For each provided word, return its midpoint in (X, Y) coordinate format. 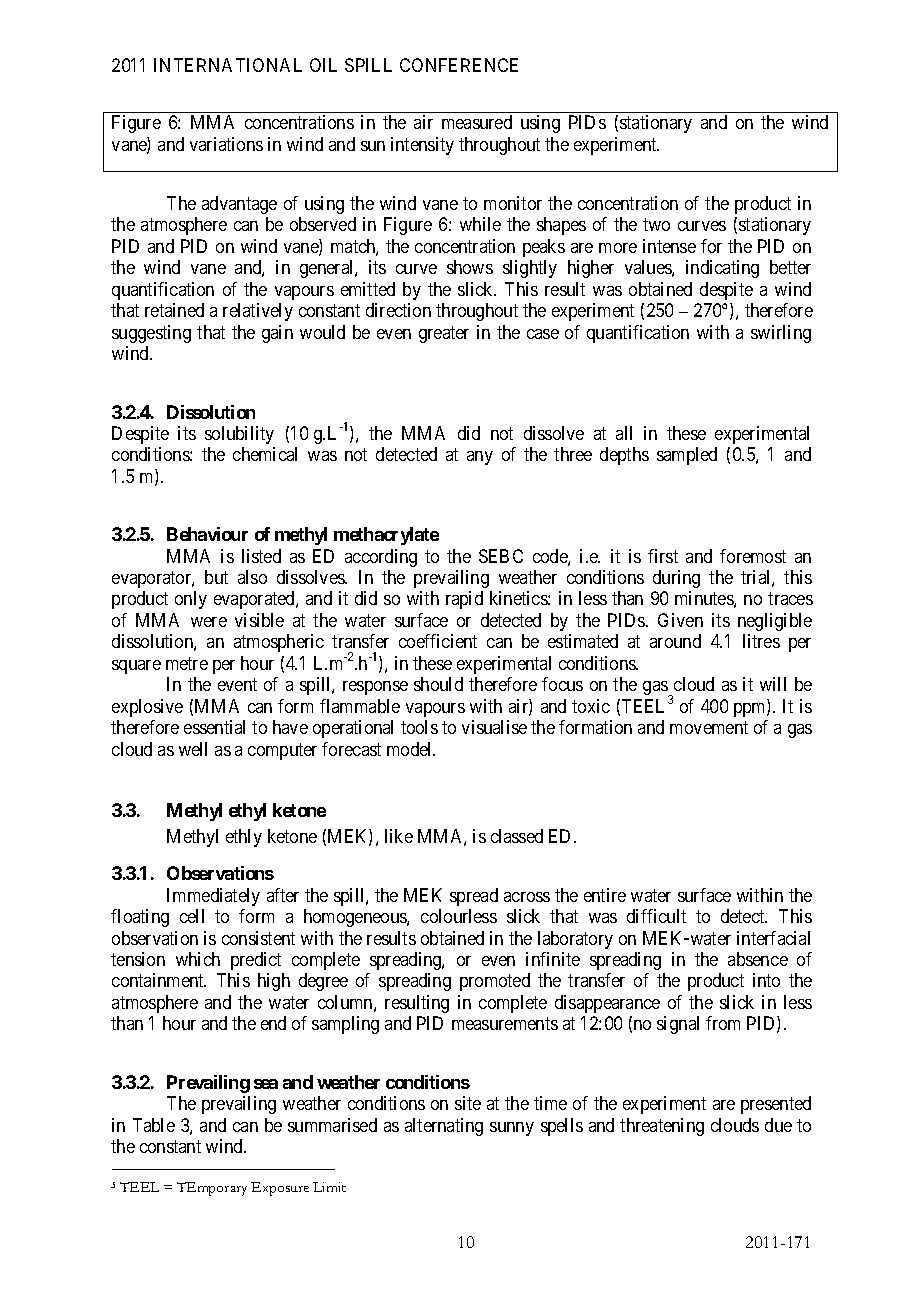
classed (517, 836)
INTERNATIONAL (228, 65)
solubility (239, 435)
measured (477, 122)
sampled (687, 456)
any (480, 458)
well (193, 749)
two (656, 225)
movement (709, 727)
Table (154, 1125)
